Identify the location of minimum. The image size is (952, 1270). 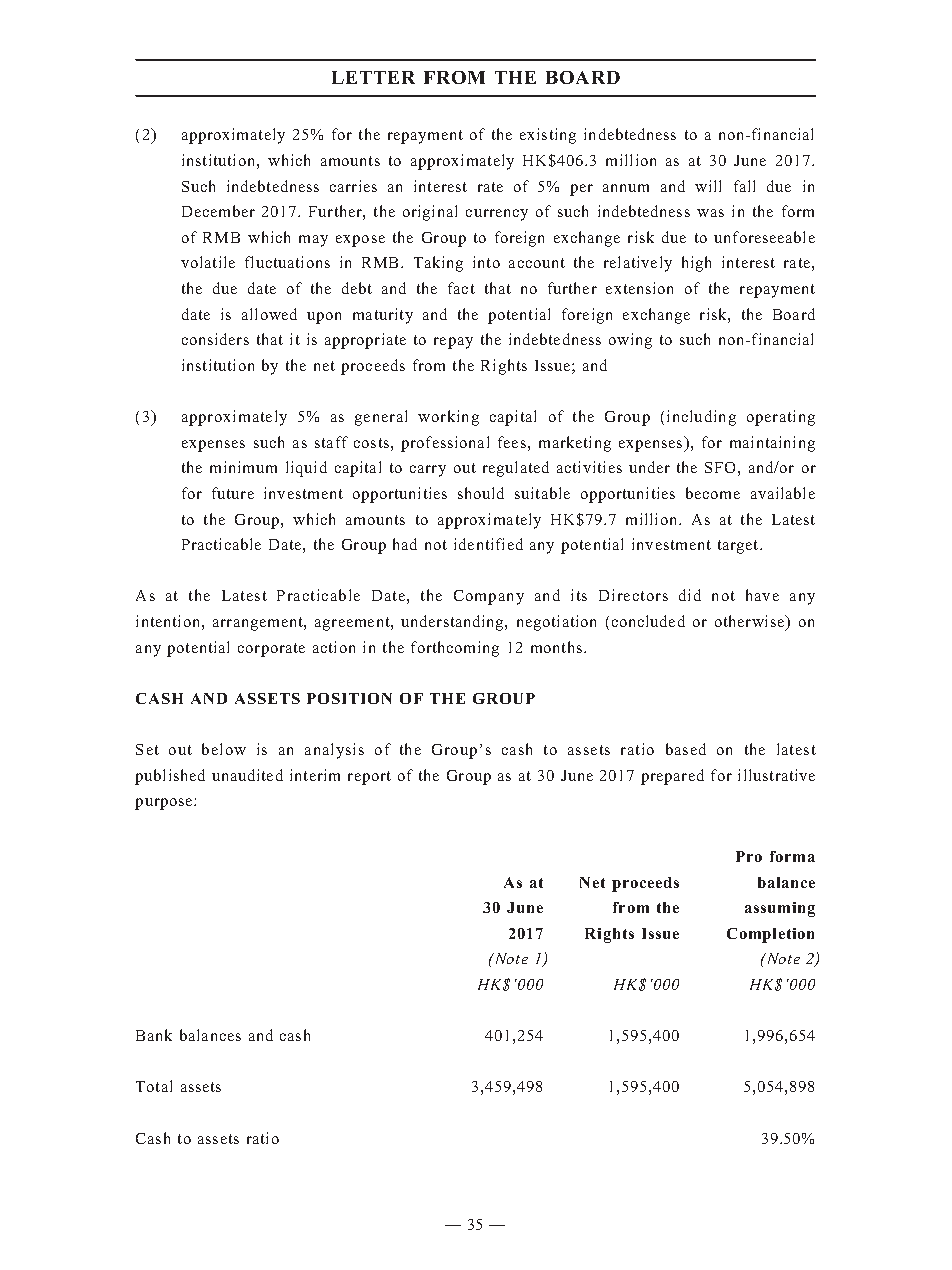
(243, 467).
